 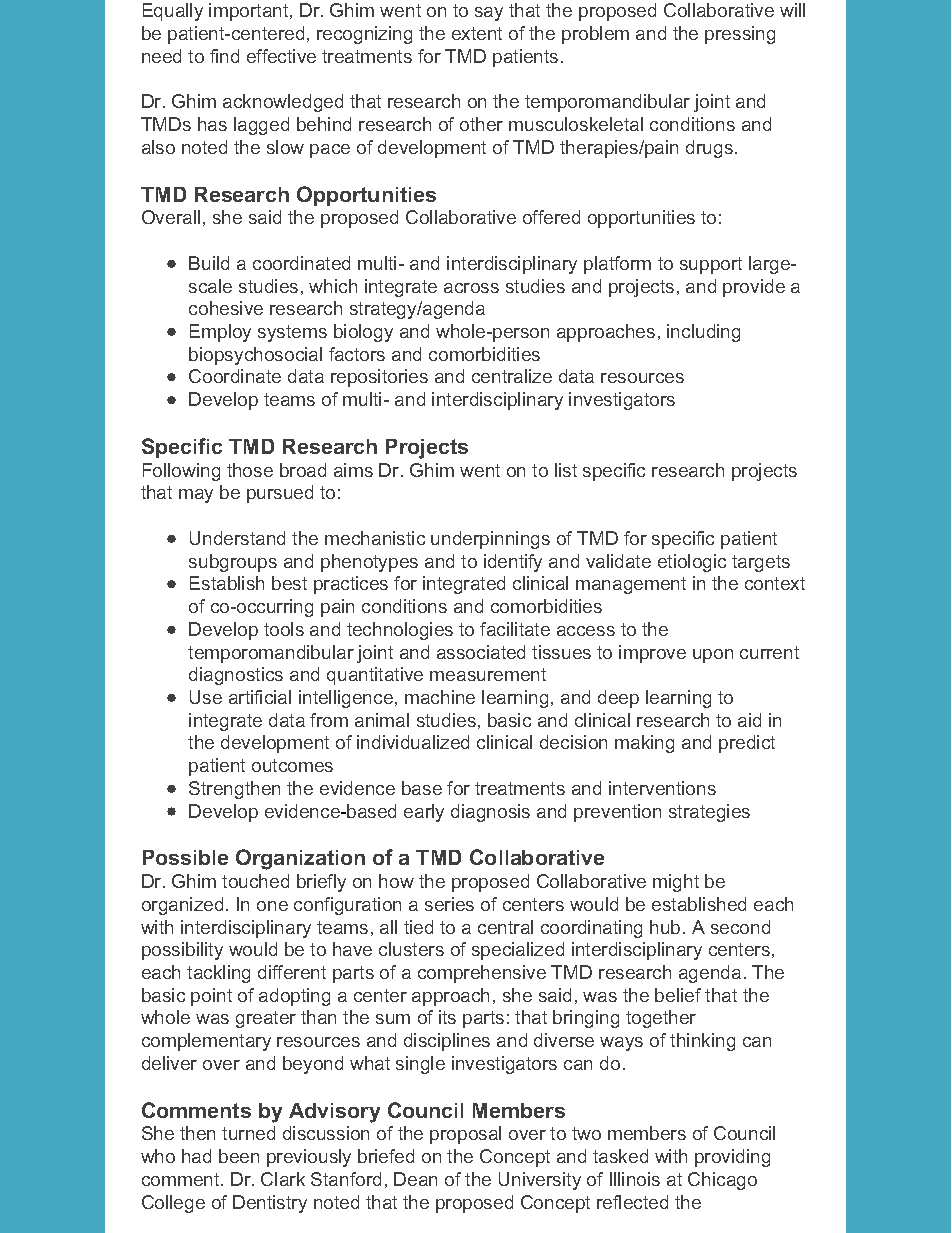 What do you see at coordinates (465, 1135) in the document?
I see `proposal` at bounding box center [465, 1135].
